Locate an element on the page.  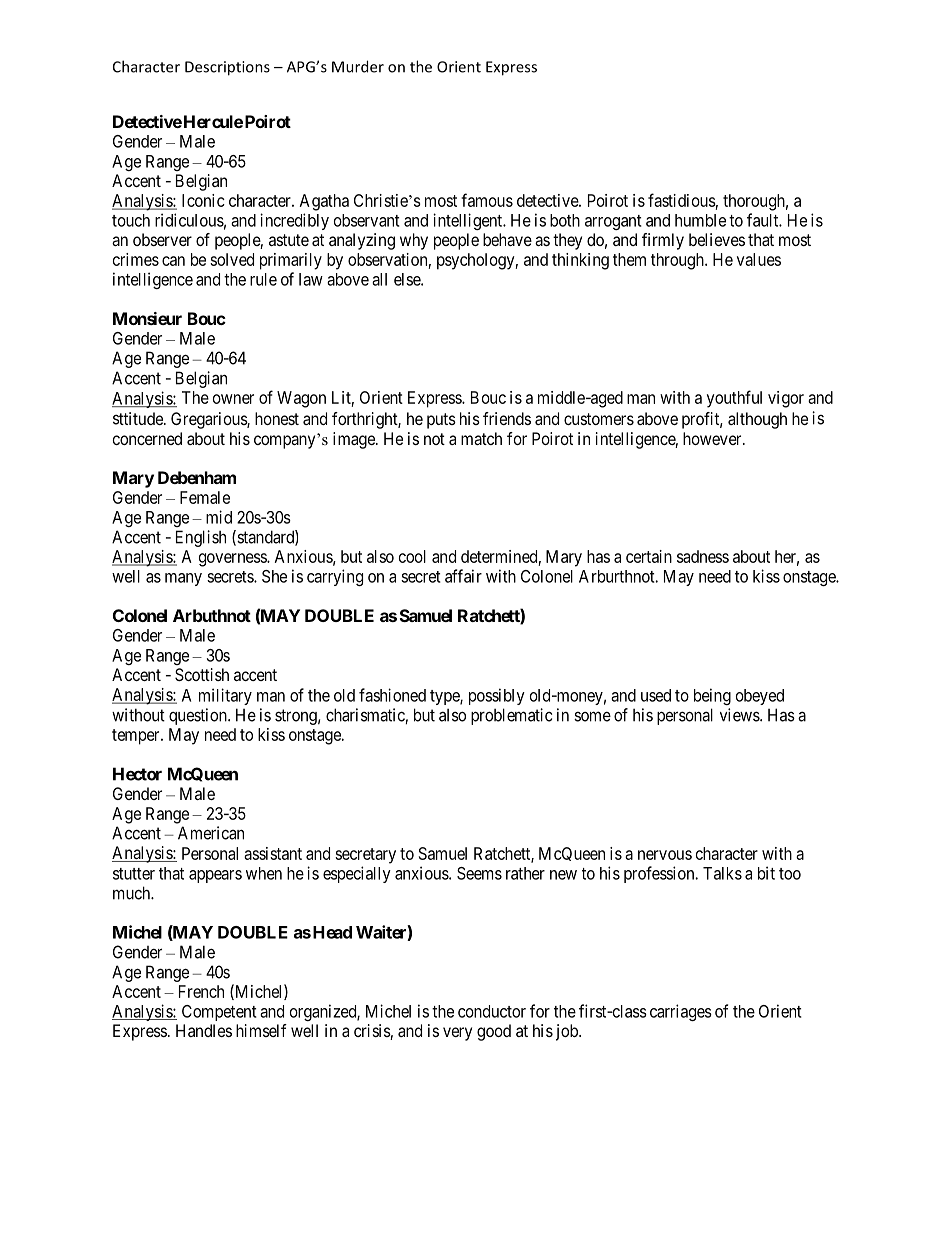
sadness is located at coordinates (703, 556).
